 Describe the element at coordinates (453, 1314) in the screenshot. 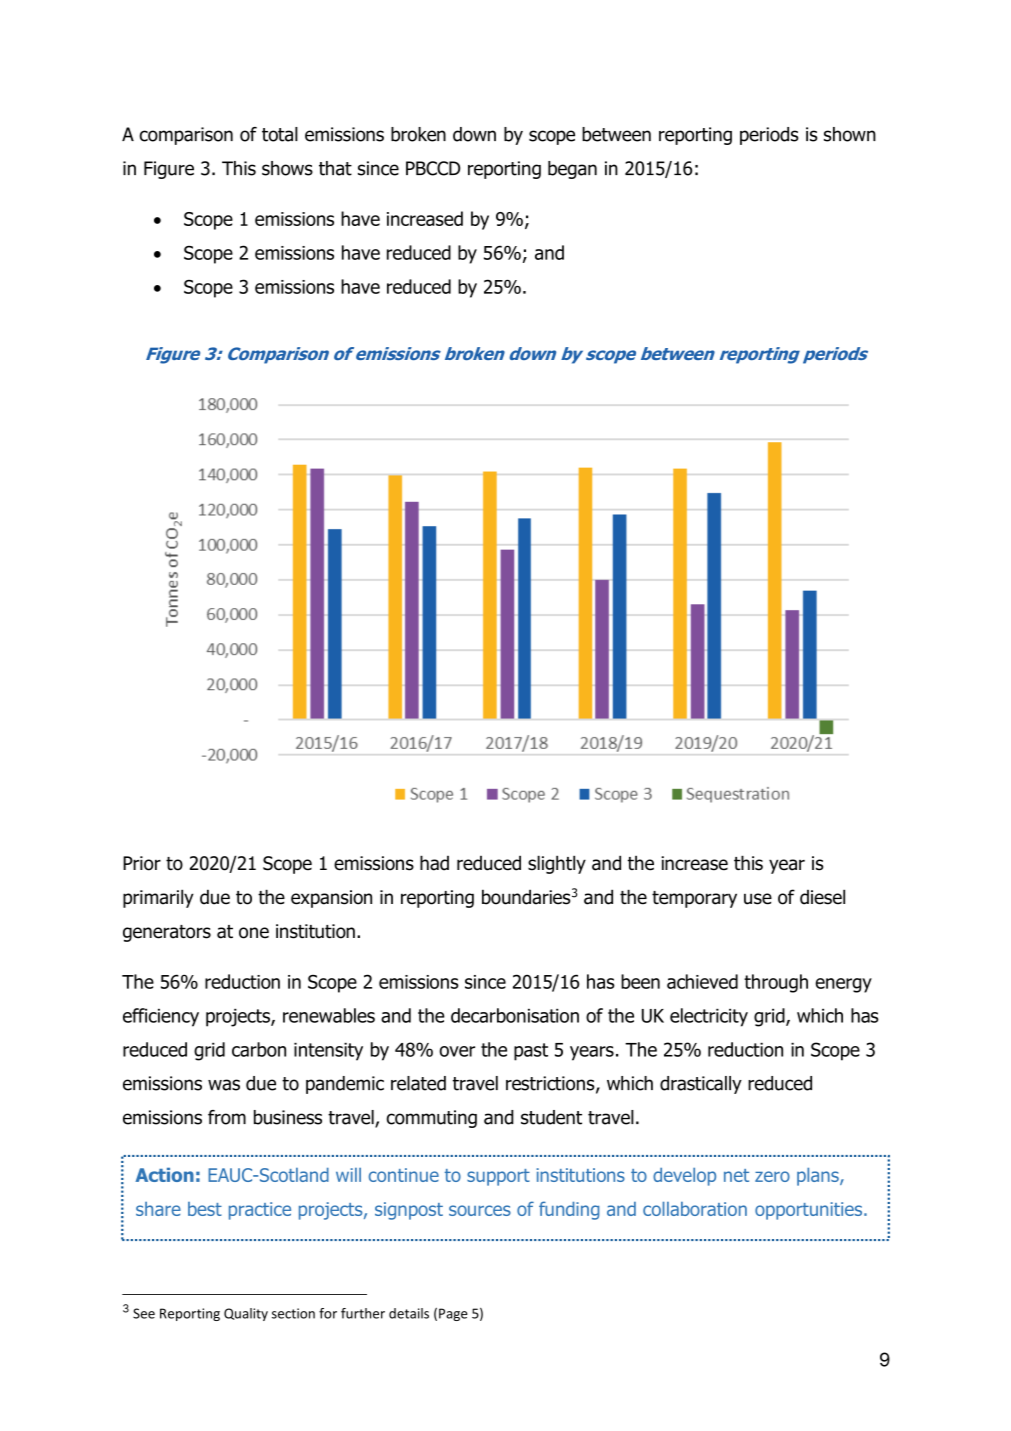

I see `Page` at that location.
